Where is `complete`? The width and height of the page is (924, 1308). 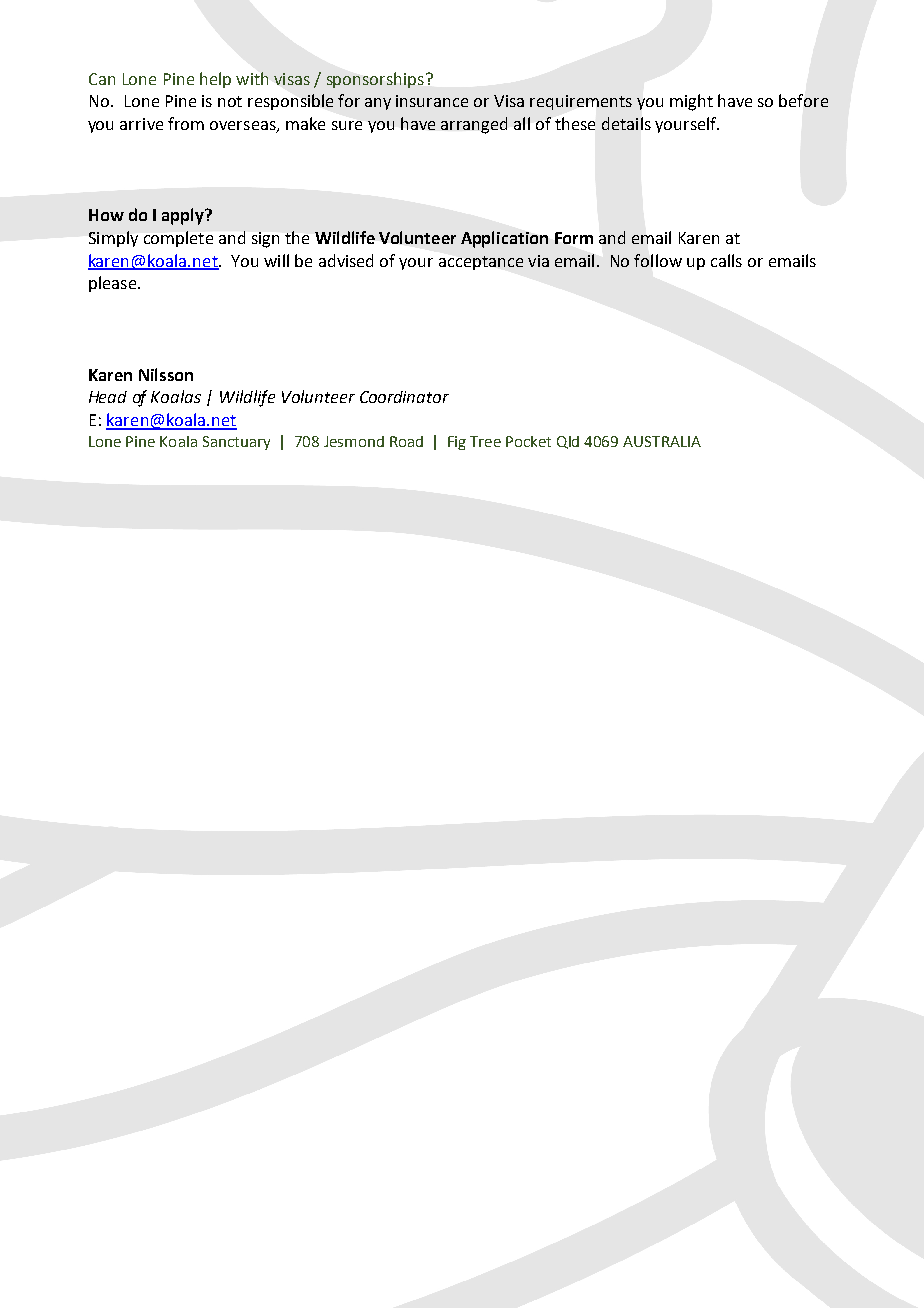
complete is located at coordinates (178, 239).
